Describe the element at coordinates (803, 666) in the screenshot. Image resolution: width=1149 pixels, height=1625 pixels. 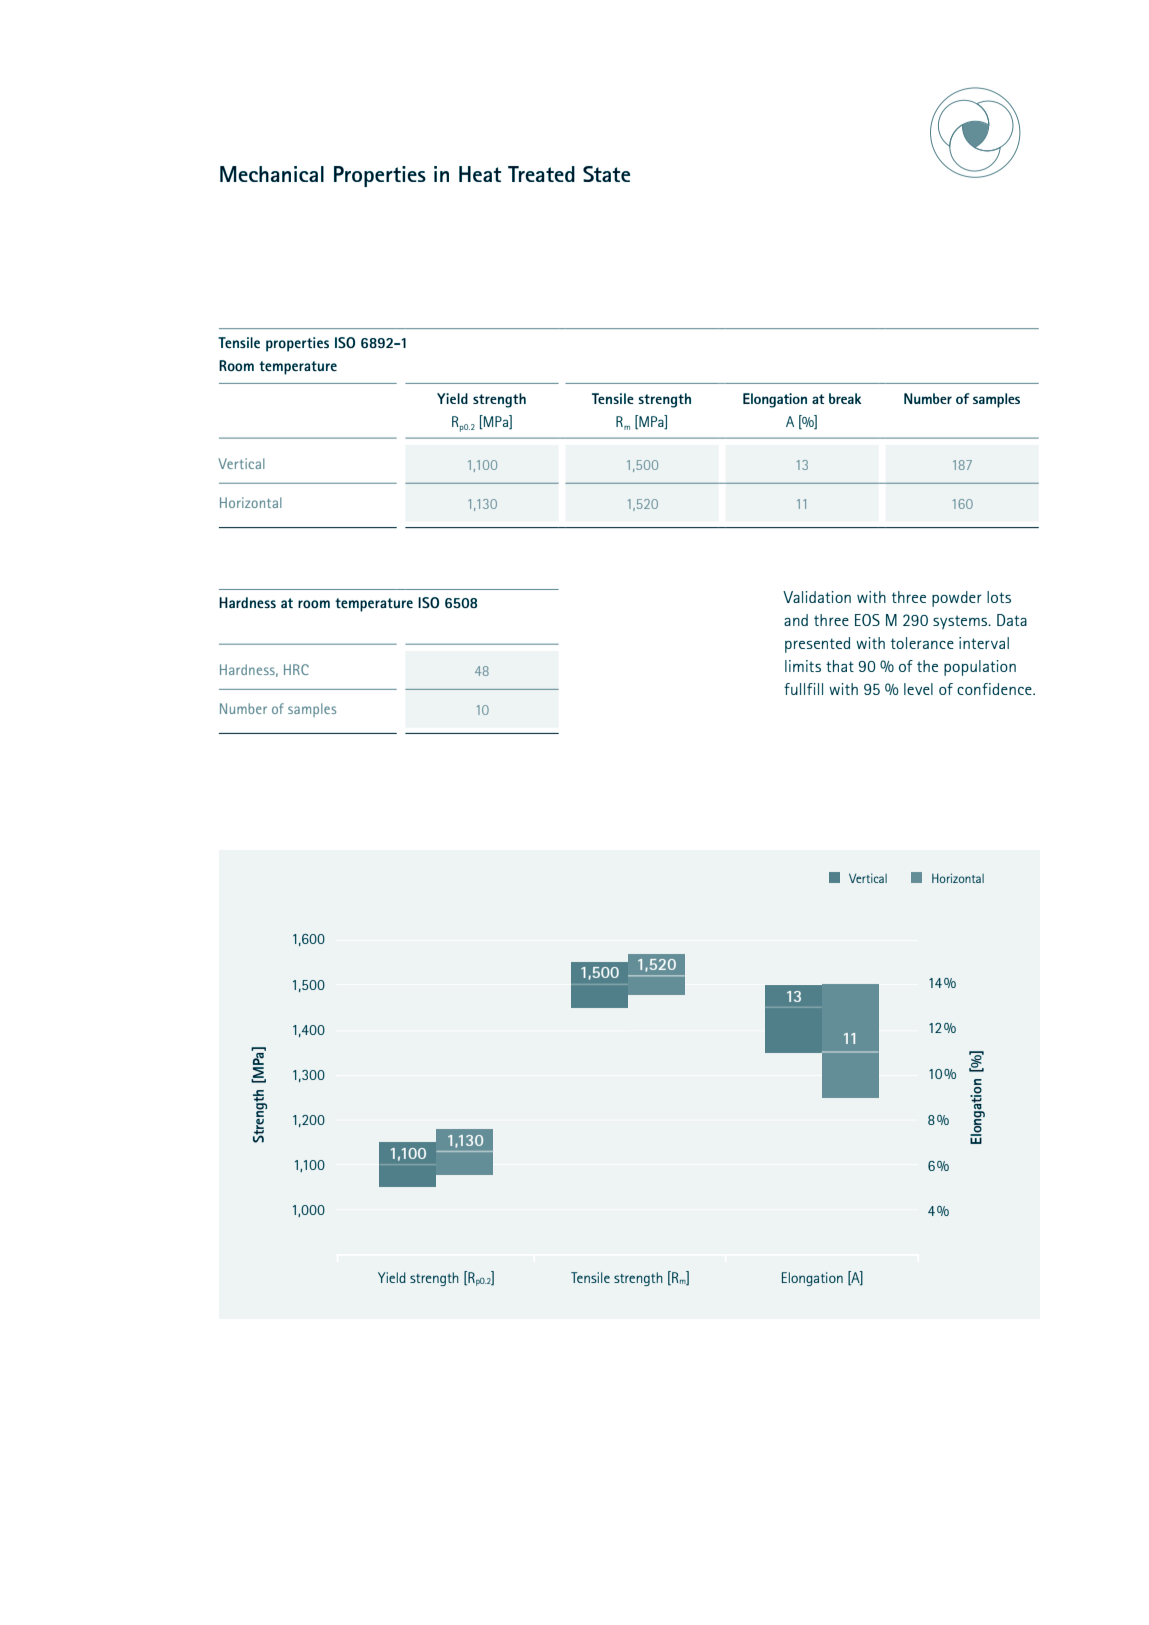
I see `limits` at that location.
